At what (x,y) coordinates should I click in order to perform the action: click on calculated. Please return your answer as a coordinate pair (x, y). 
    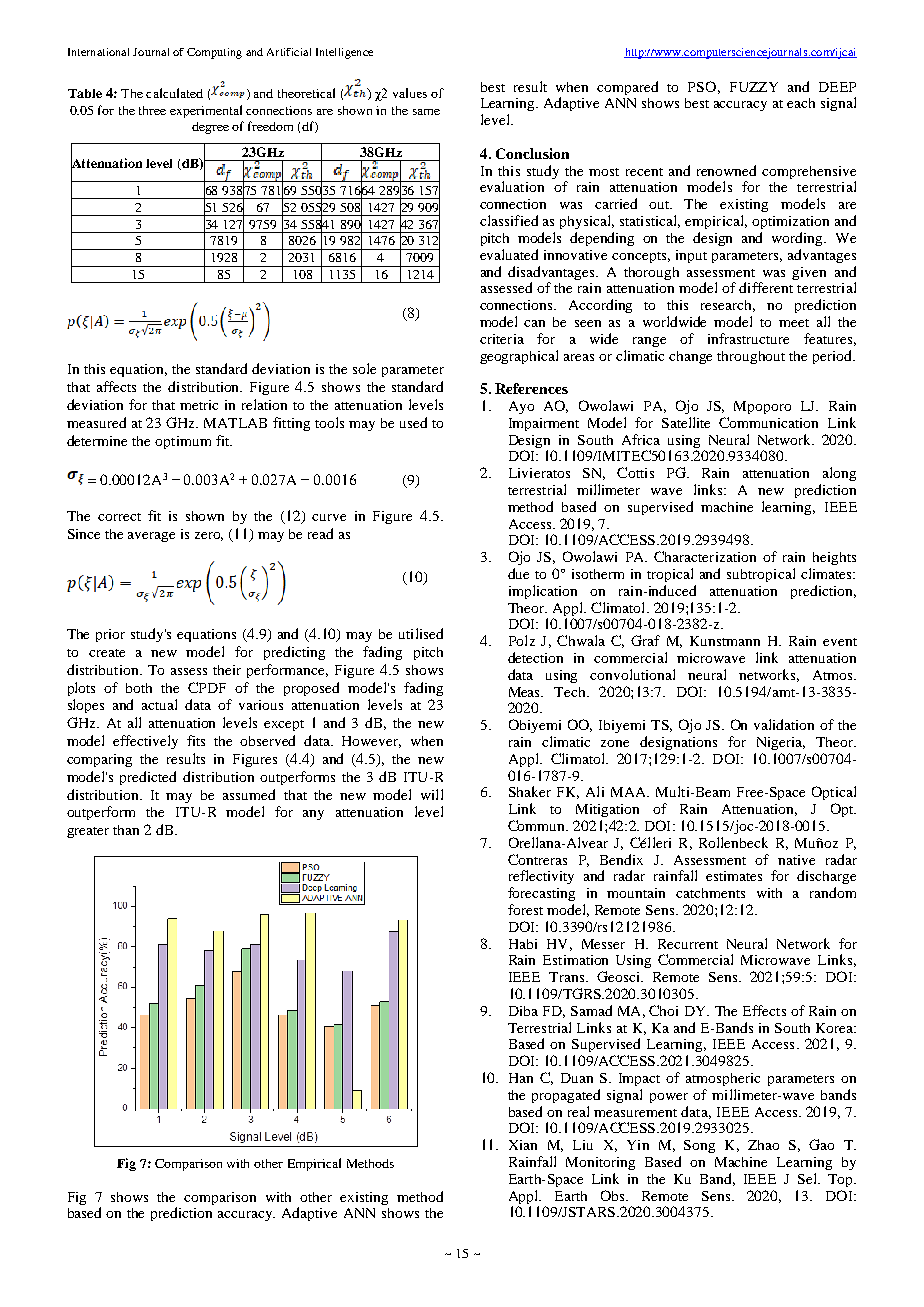
    Looking at the image, I should click on (174, 93).
